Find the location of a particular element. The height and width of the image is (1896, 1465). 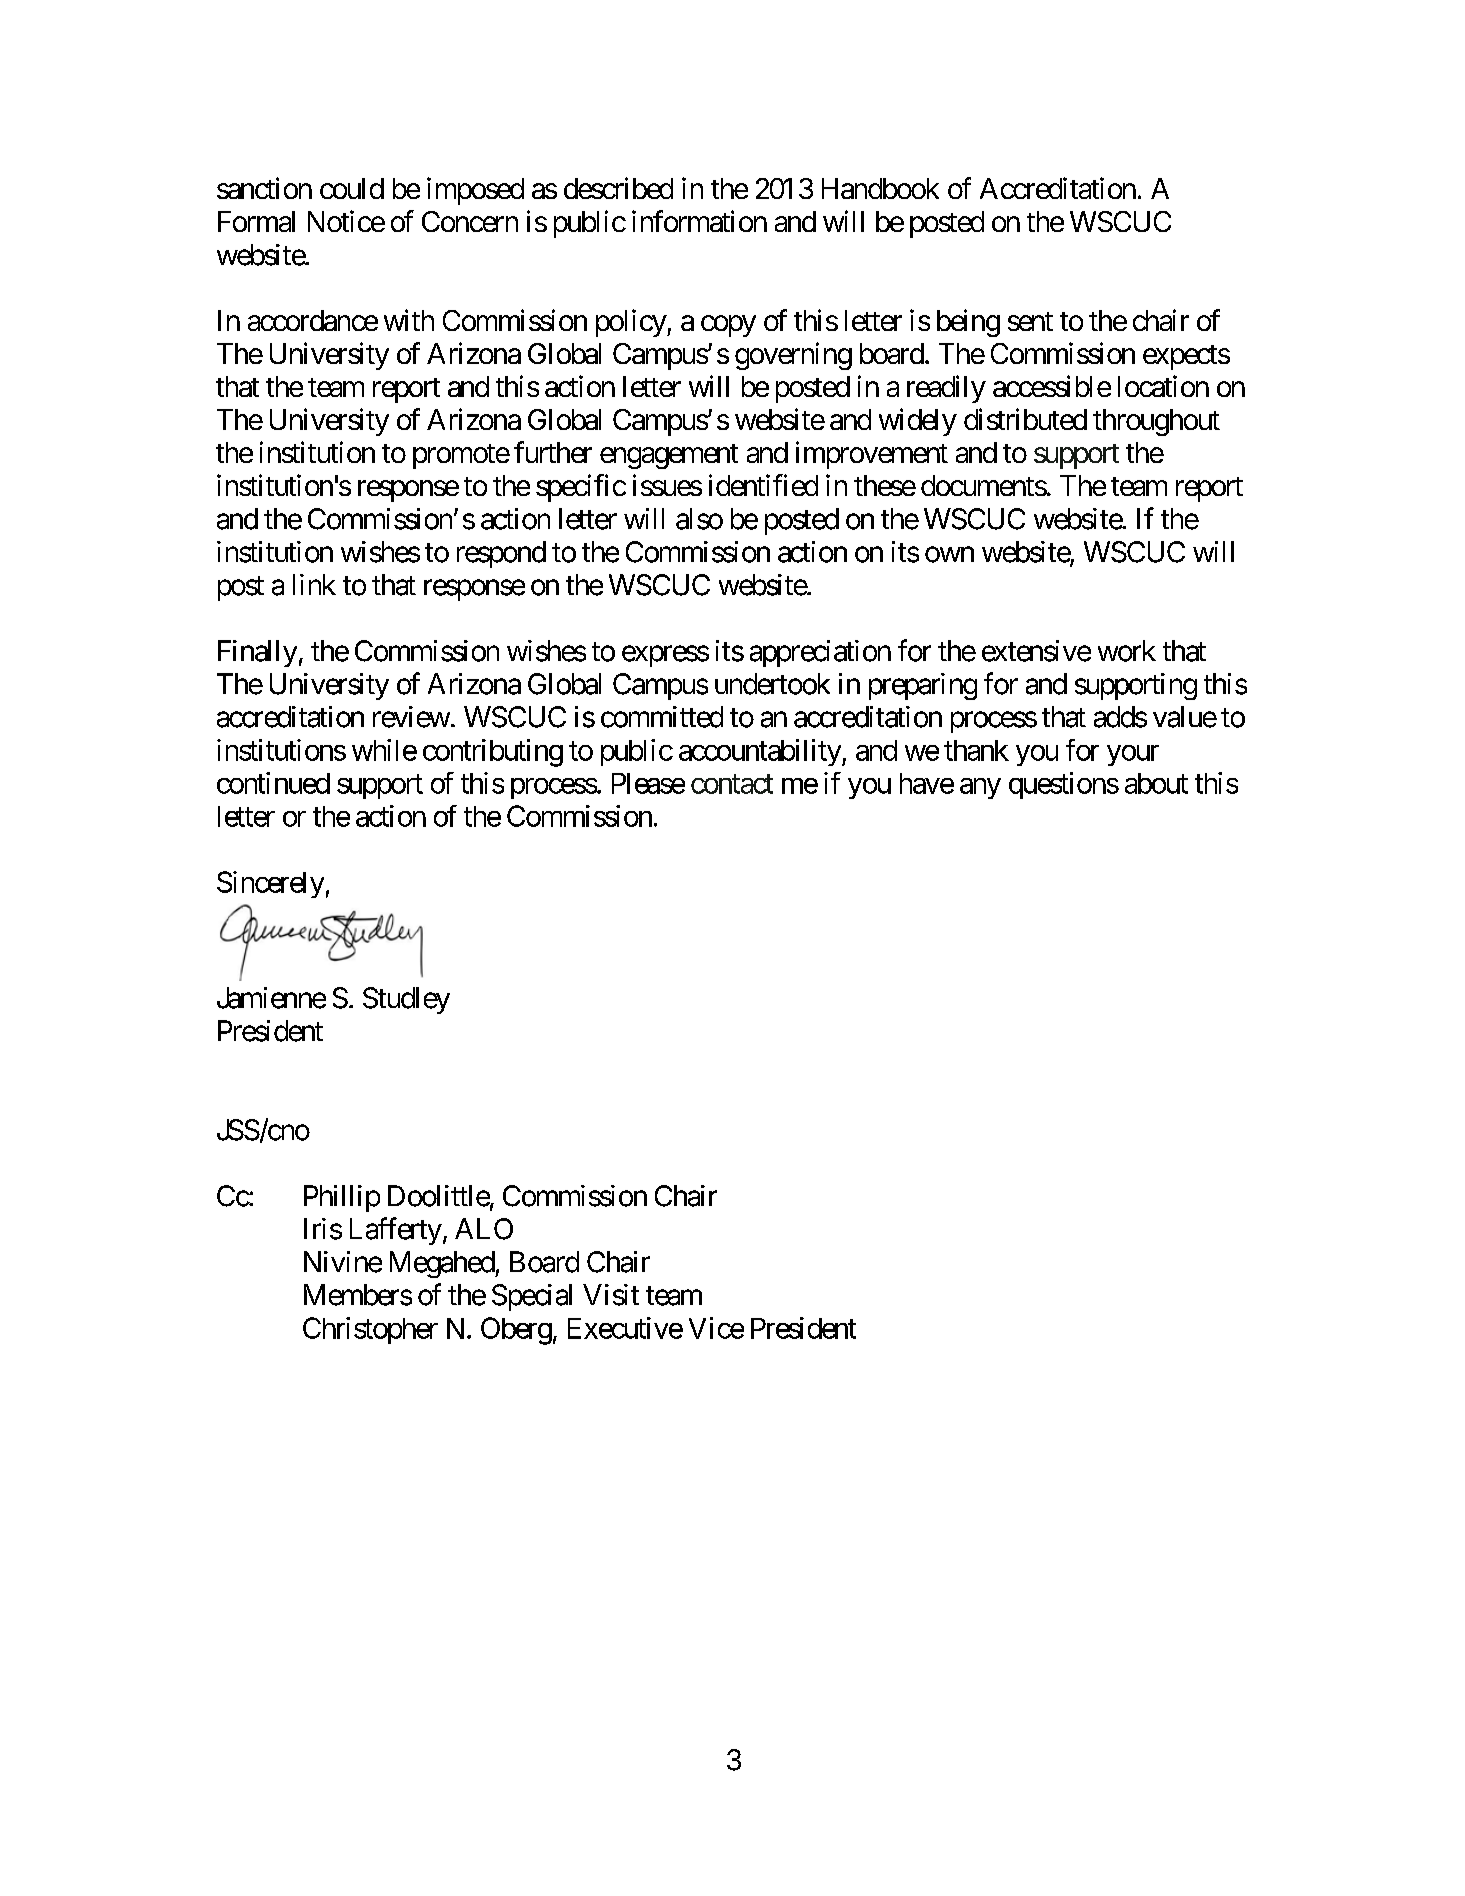

identified is located at coordinates (763, 485).
